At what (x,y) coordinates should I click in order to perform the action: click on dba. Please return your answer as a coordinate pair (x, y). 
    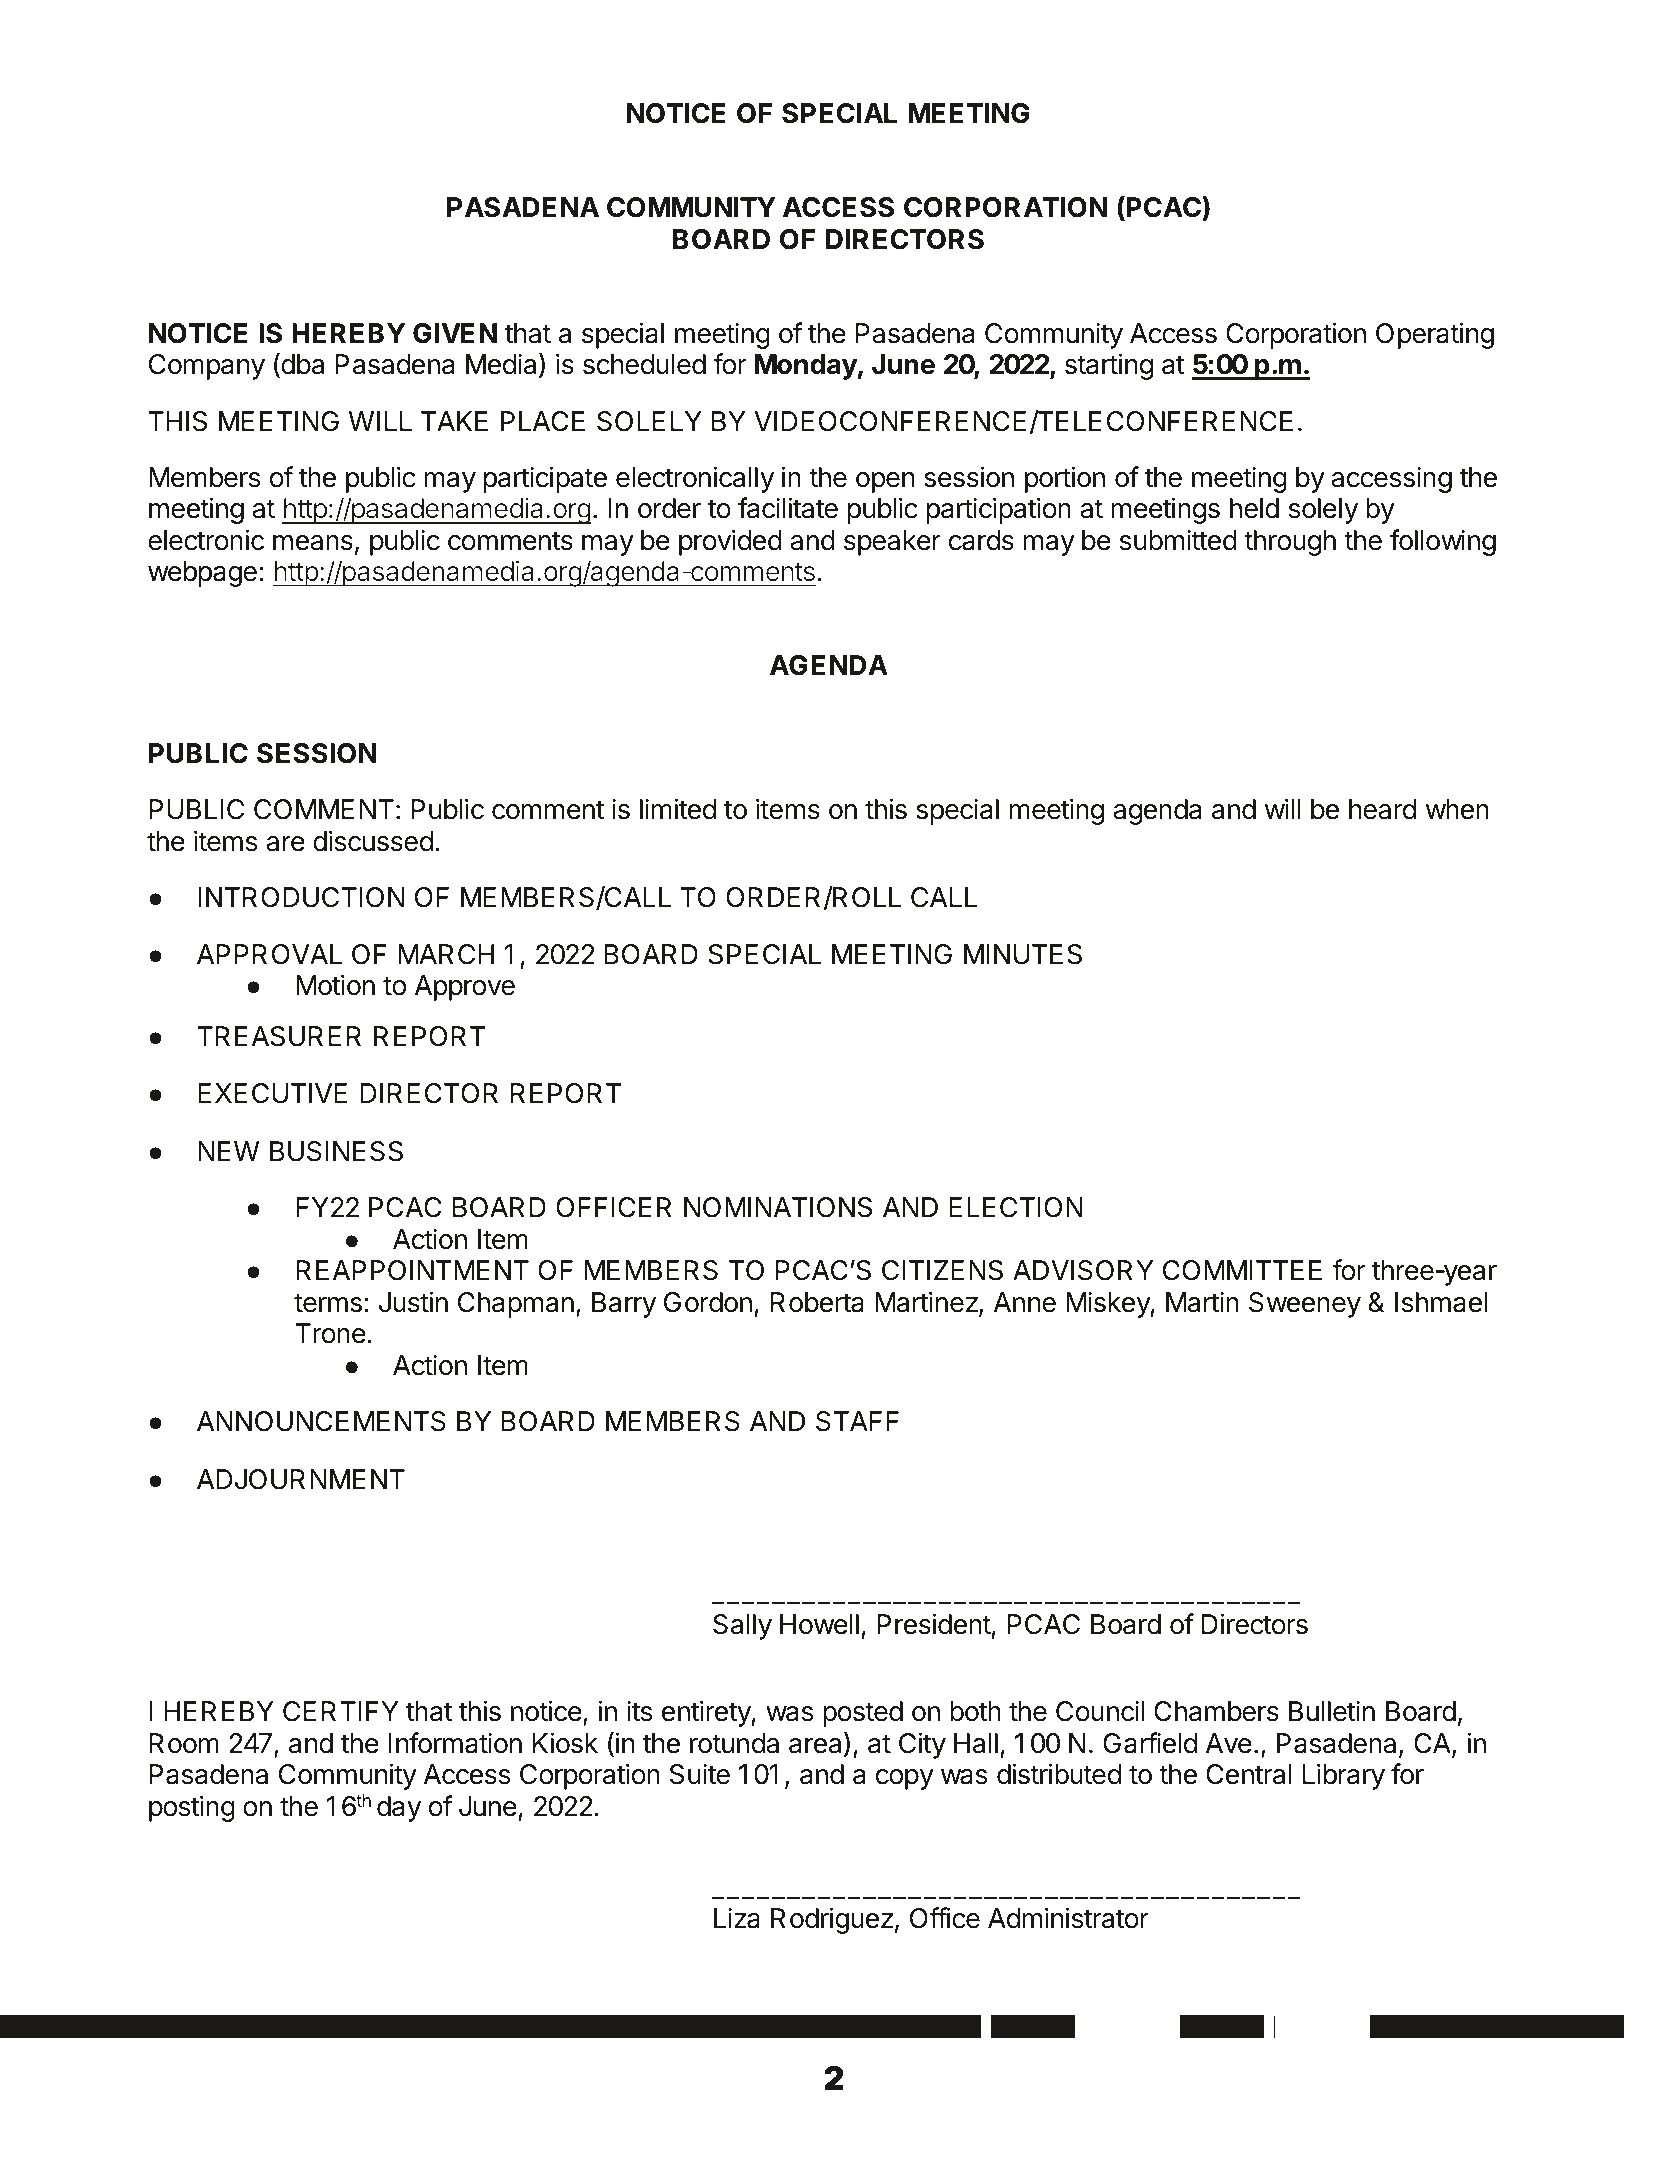
    Looking at the image, I should click on (301, 365).
